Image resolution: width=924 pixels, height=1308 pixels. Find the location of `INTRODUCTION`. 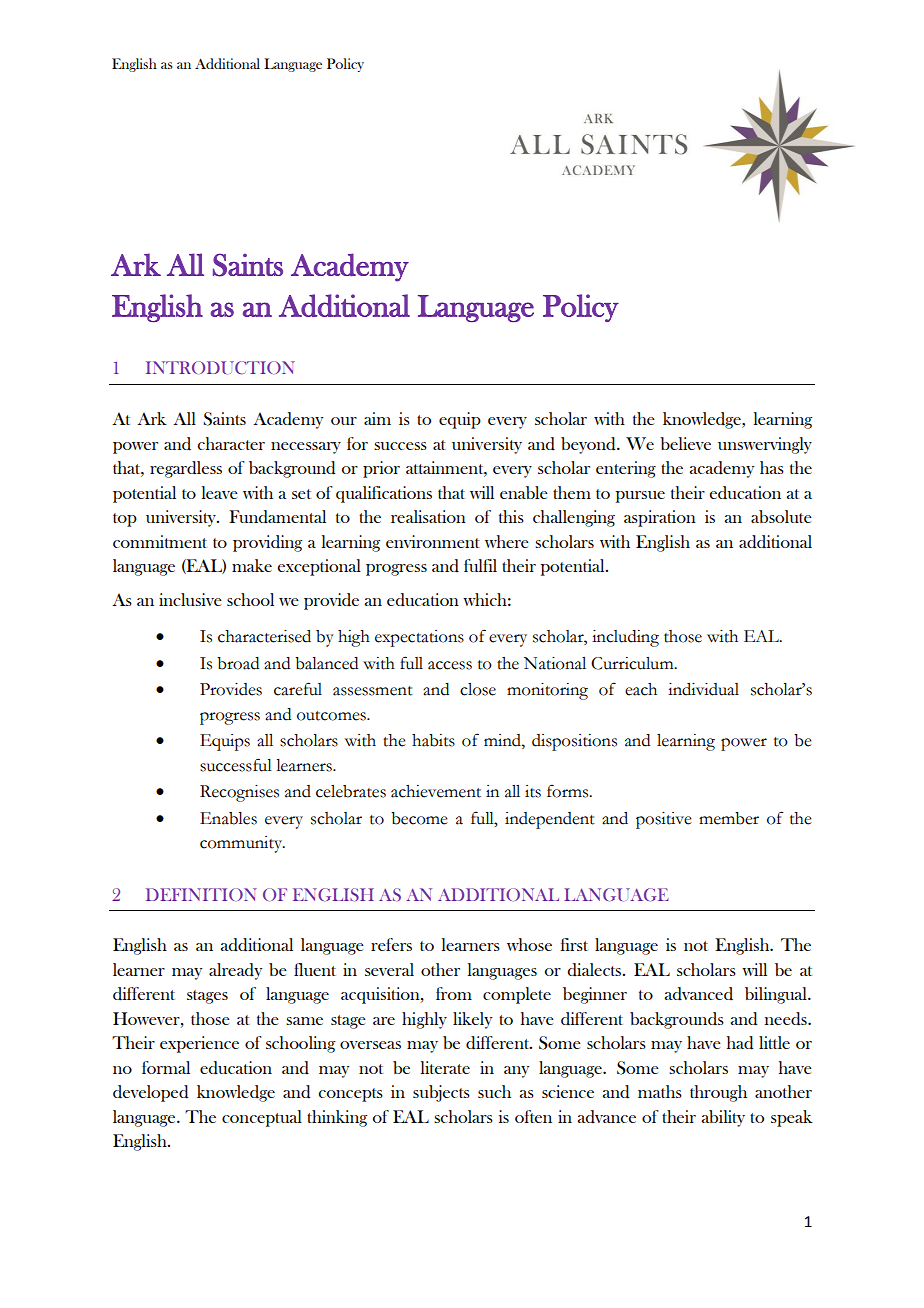

INTRODUCTION is located at coordinates (220, 367).
